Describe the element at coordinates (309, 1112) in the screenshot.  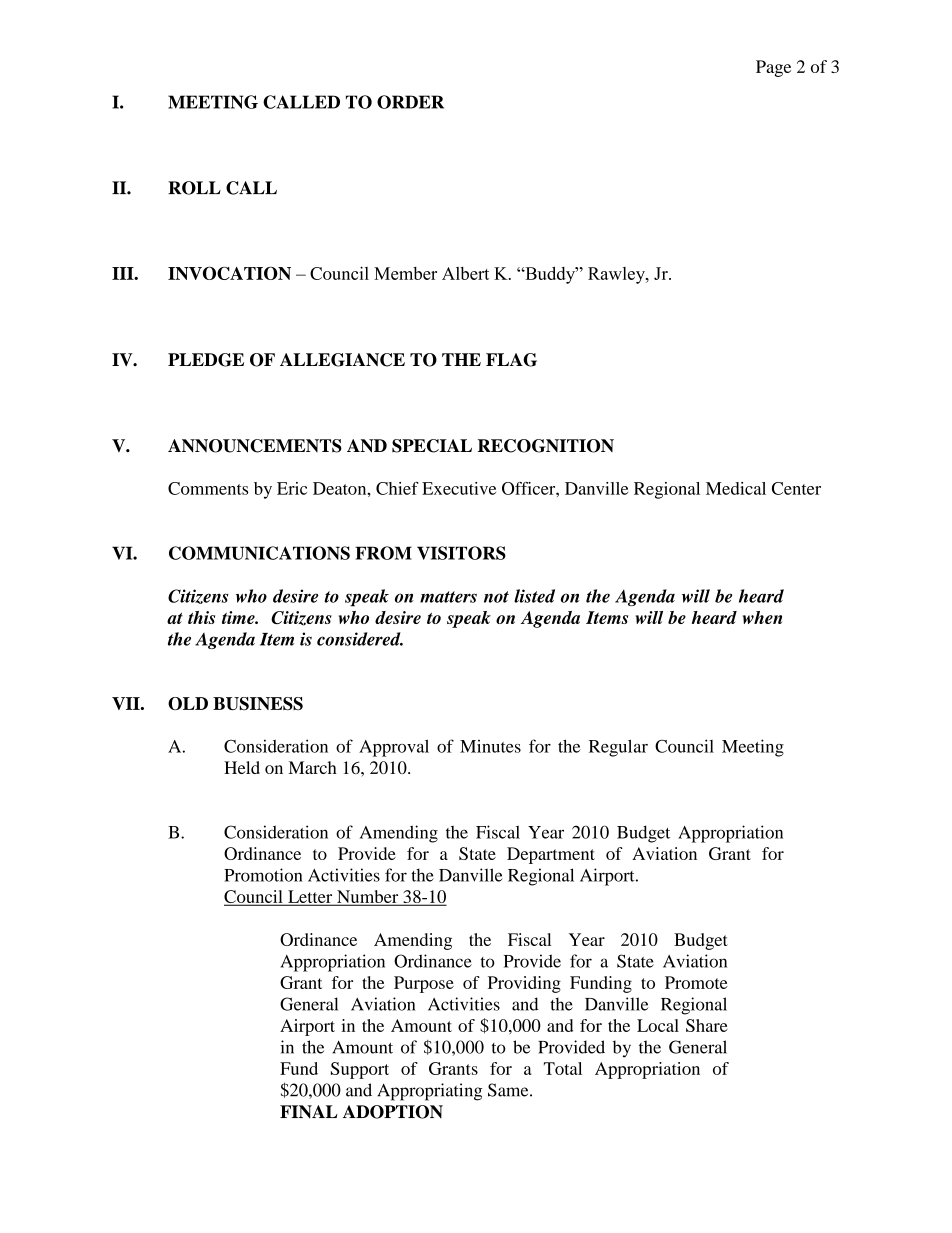
I see `FINAL` at that location.
